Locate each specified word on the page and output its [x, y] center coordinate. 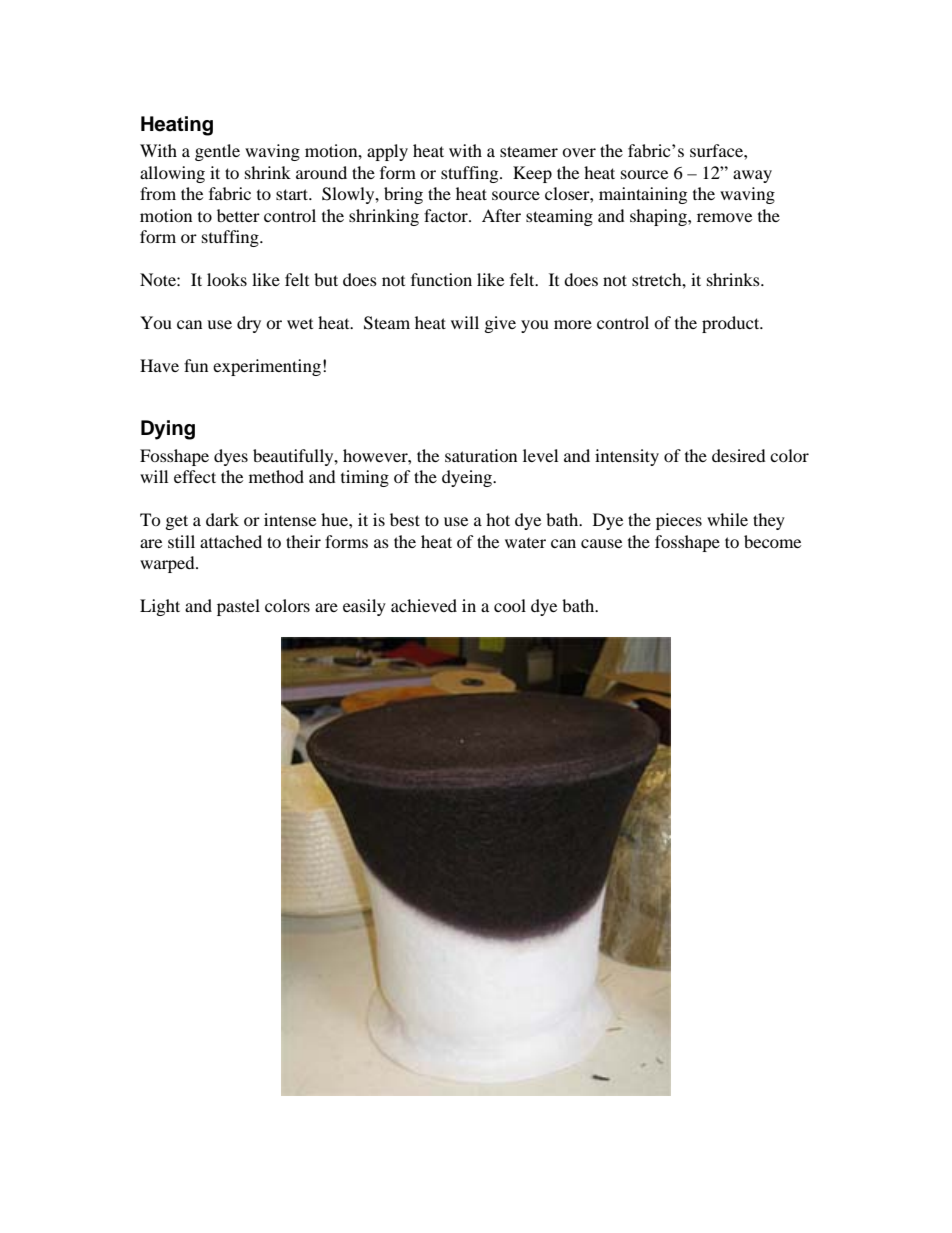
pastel [238, 607]
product [732, 324]
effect [195, 476]
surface [717, 150]
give [500, 324]
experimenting [267, 367]
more [573, 324]
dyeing [468, 478]
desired [739, 455]
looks [227, 279]
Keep [532, 174]
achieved [424, 605]
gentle [217, 152]
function [441, 279]
